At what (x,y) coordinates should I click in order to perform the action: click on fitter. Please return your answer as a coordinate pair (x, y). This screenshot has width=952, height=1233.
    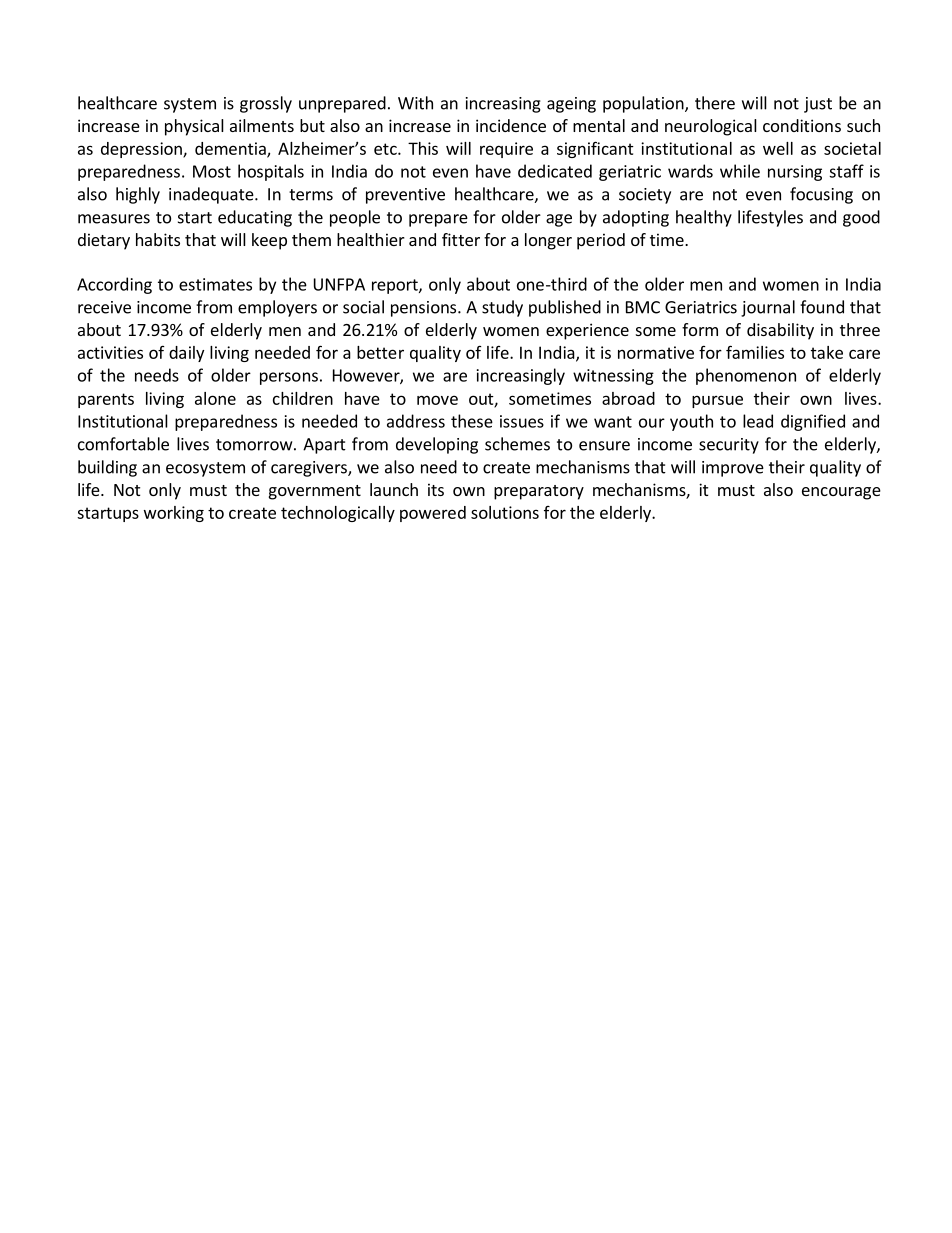
    Looking at the image, I should click on (461, 239).
